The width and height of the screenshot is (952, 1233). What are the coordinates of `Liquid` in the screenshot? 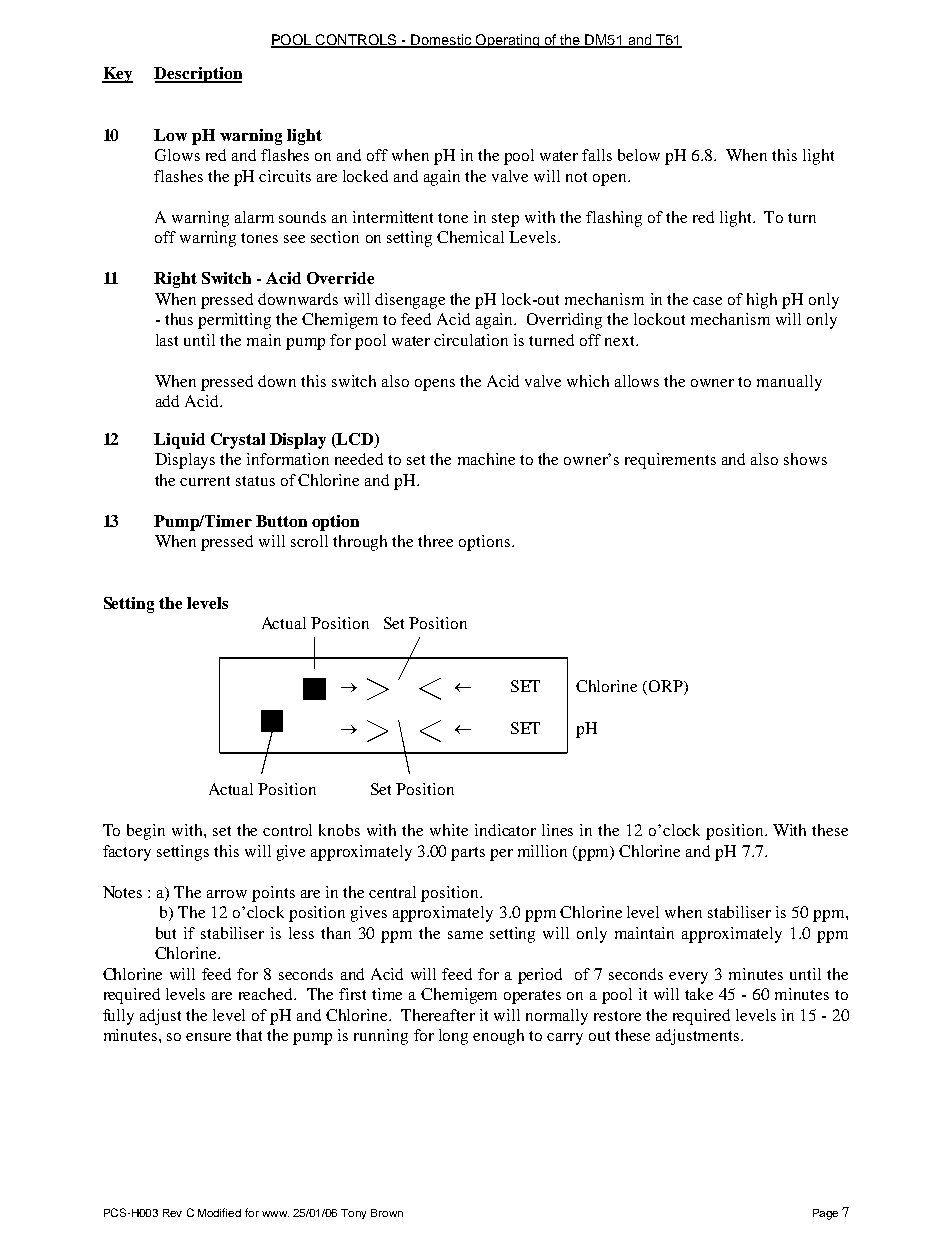 It's located at (179, 441).
